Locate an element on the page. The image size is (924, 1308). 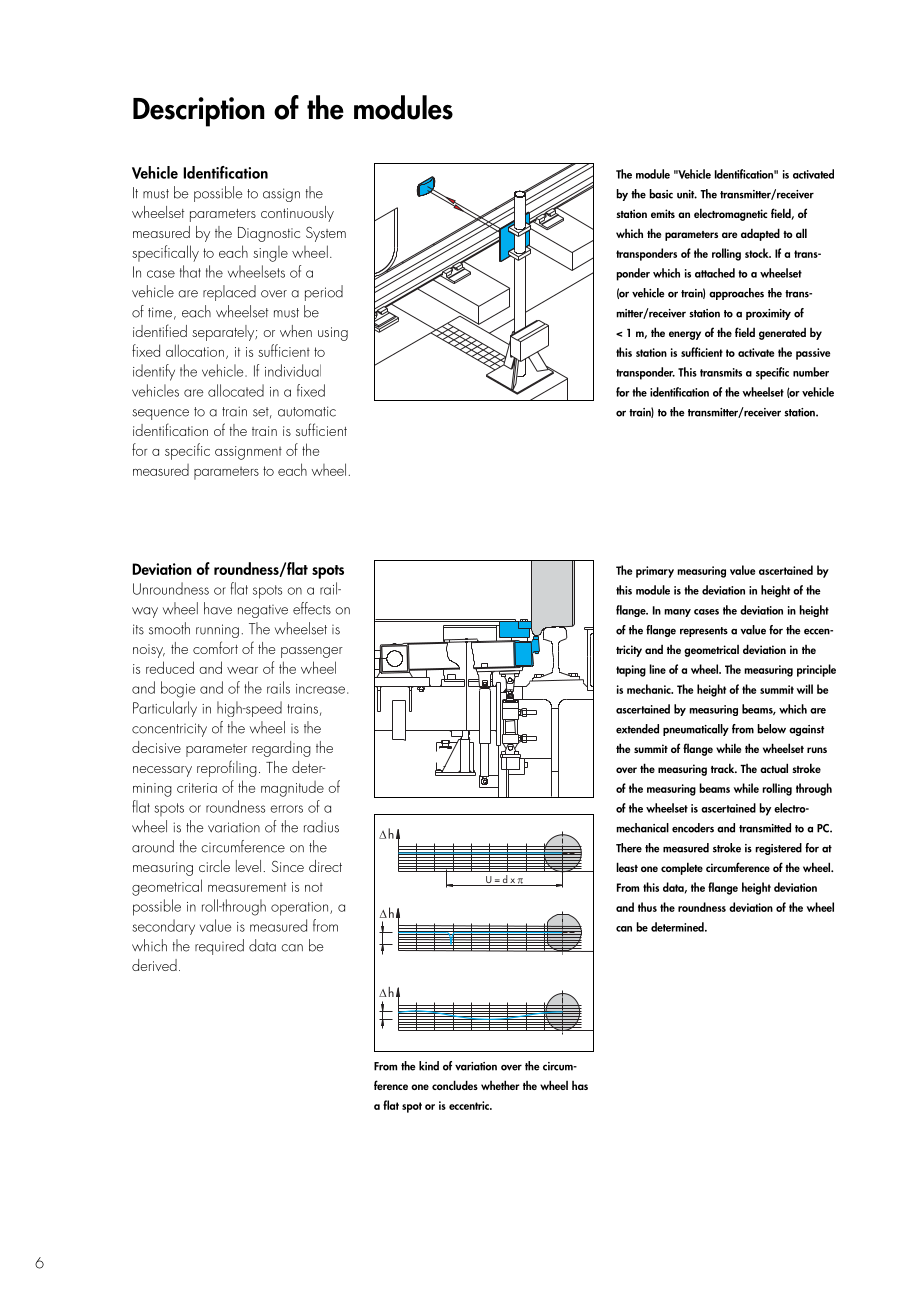
derived is located at coordinates (154, 965).
